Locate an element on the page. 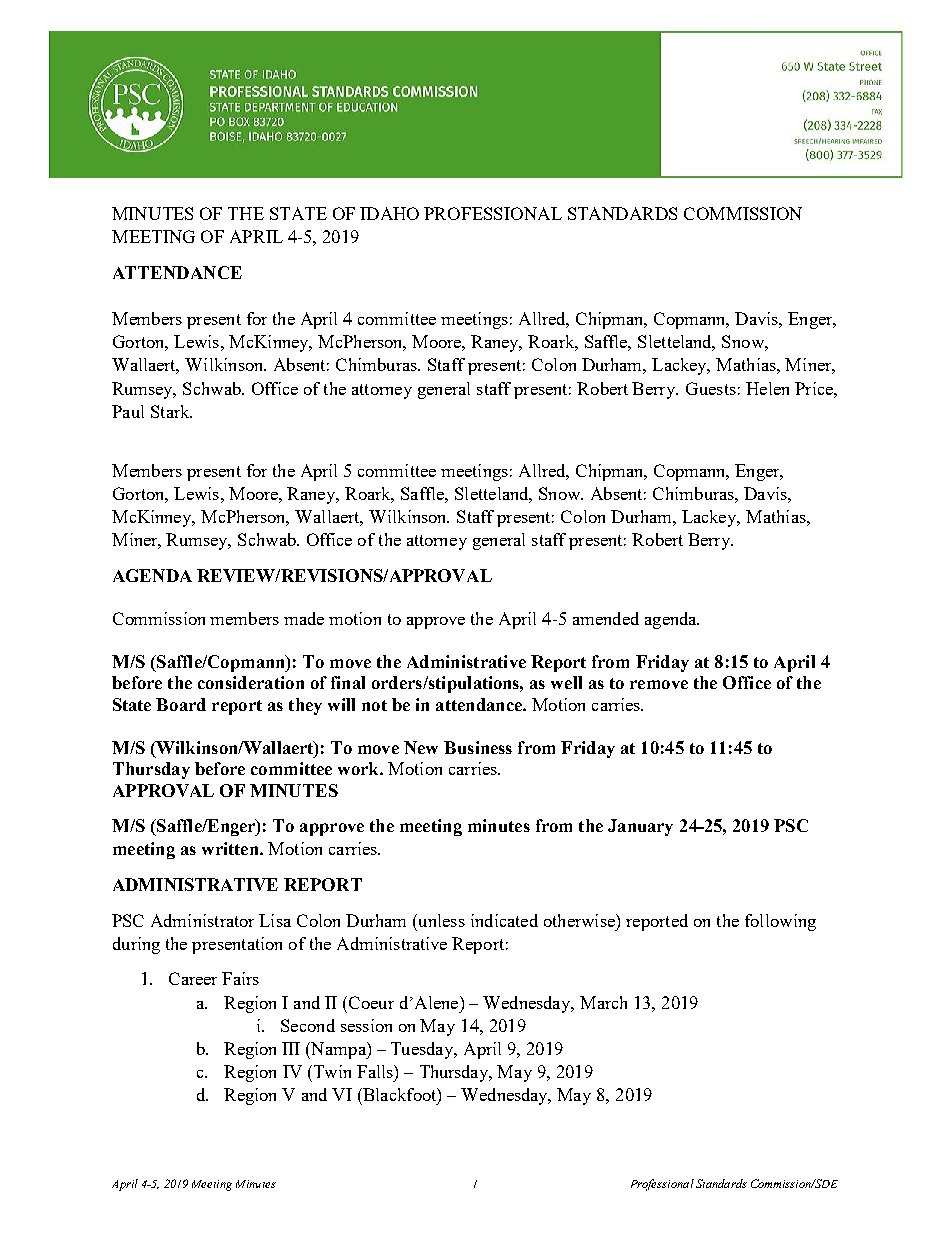 The image size is (952, 1233). consideration is located at coordinates (251, 682).
